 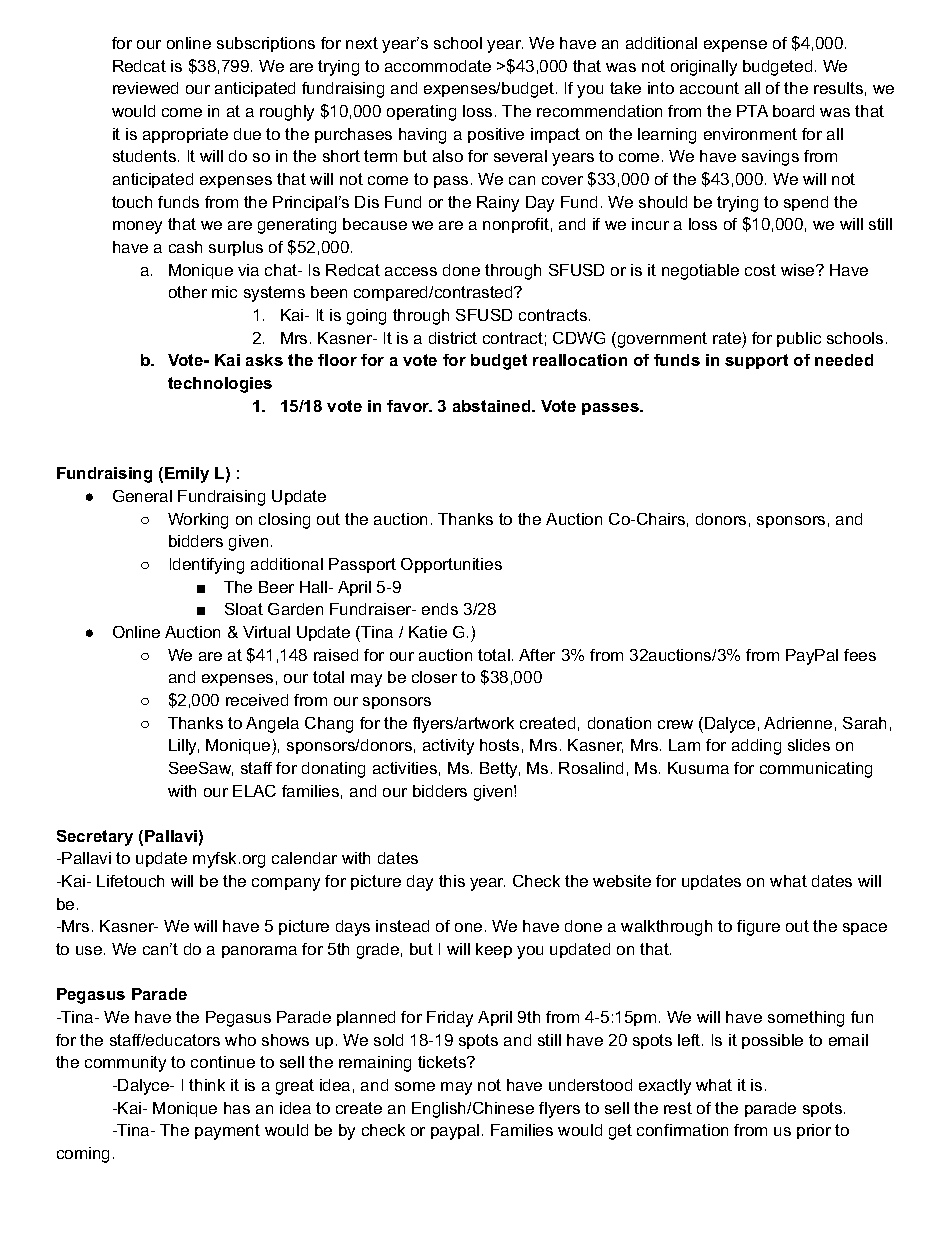 I want to click on abstained, so click(x=493, y=406).
